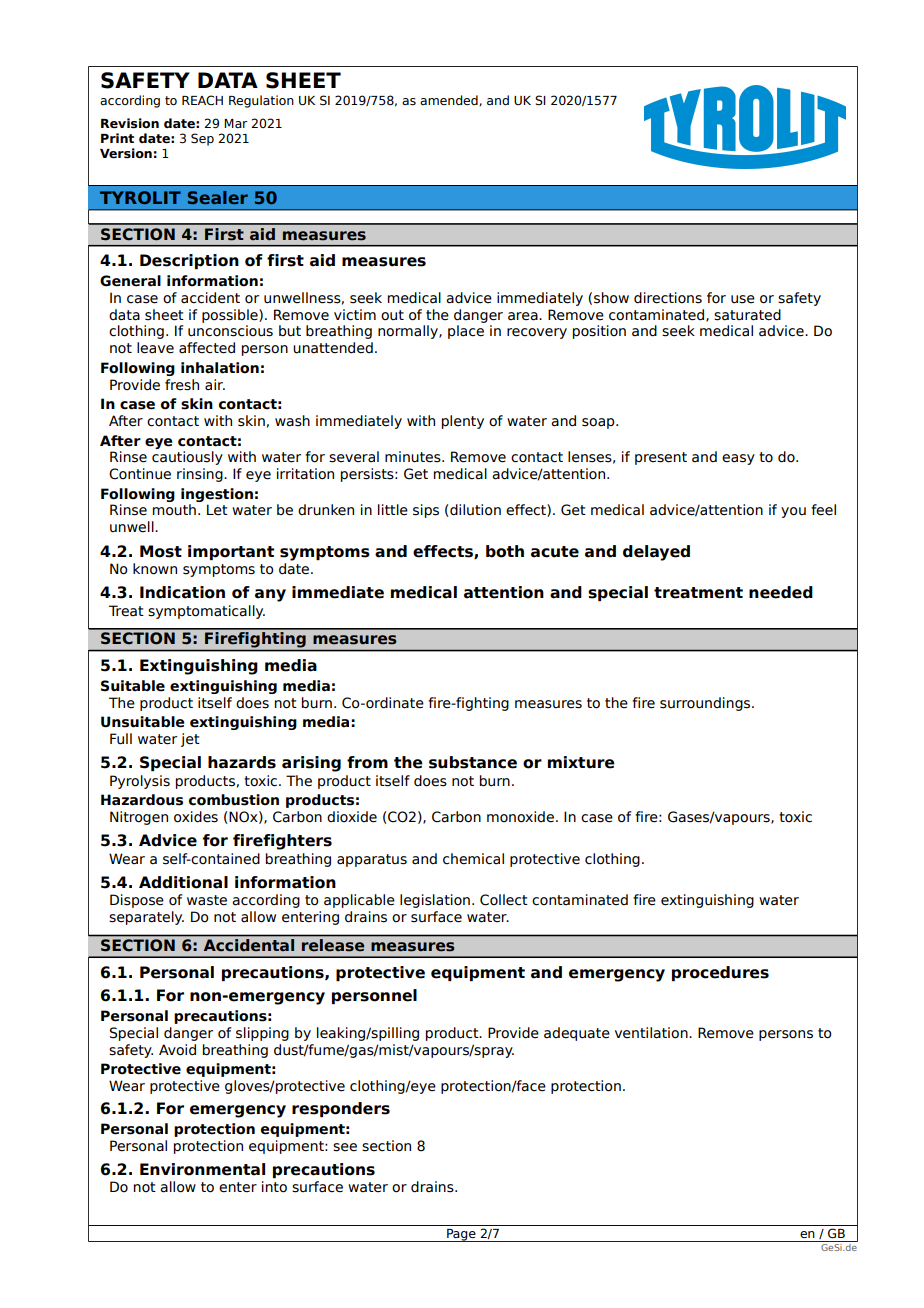 This screenshot has width=924, height=1308. Describe the element at coordinates (450, 100) in the screenshot. I see `amended` at that location.
